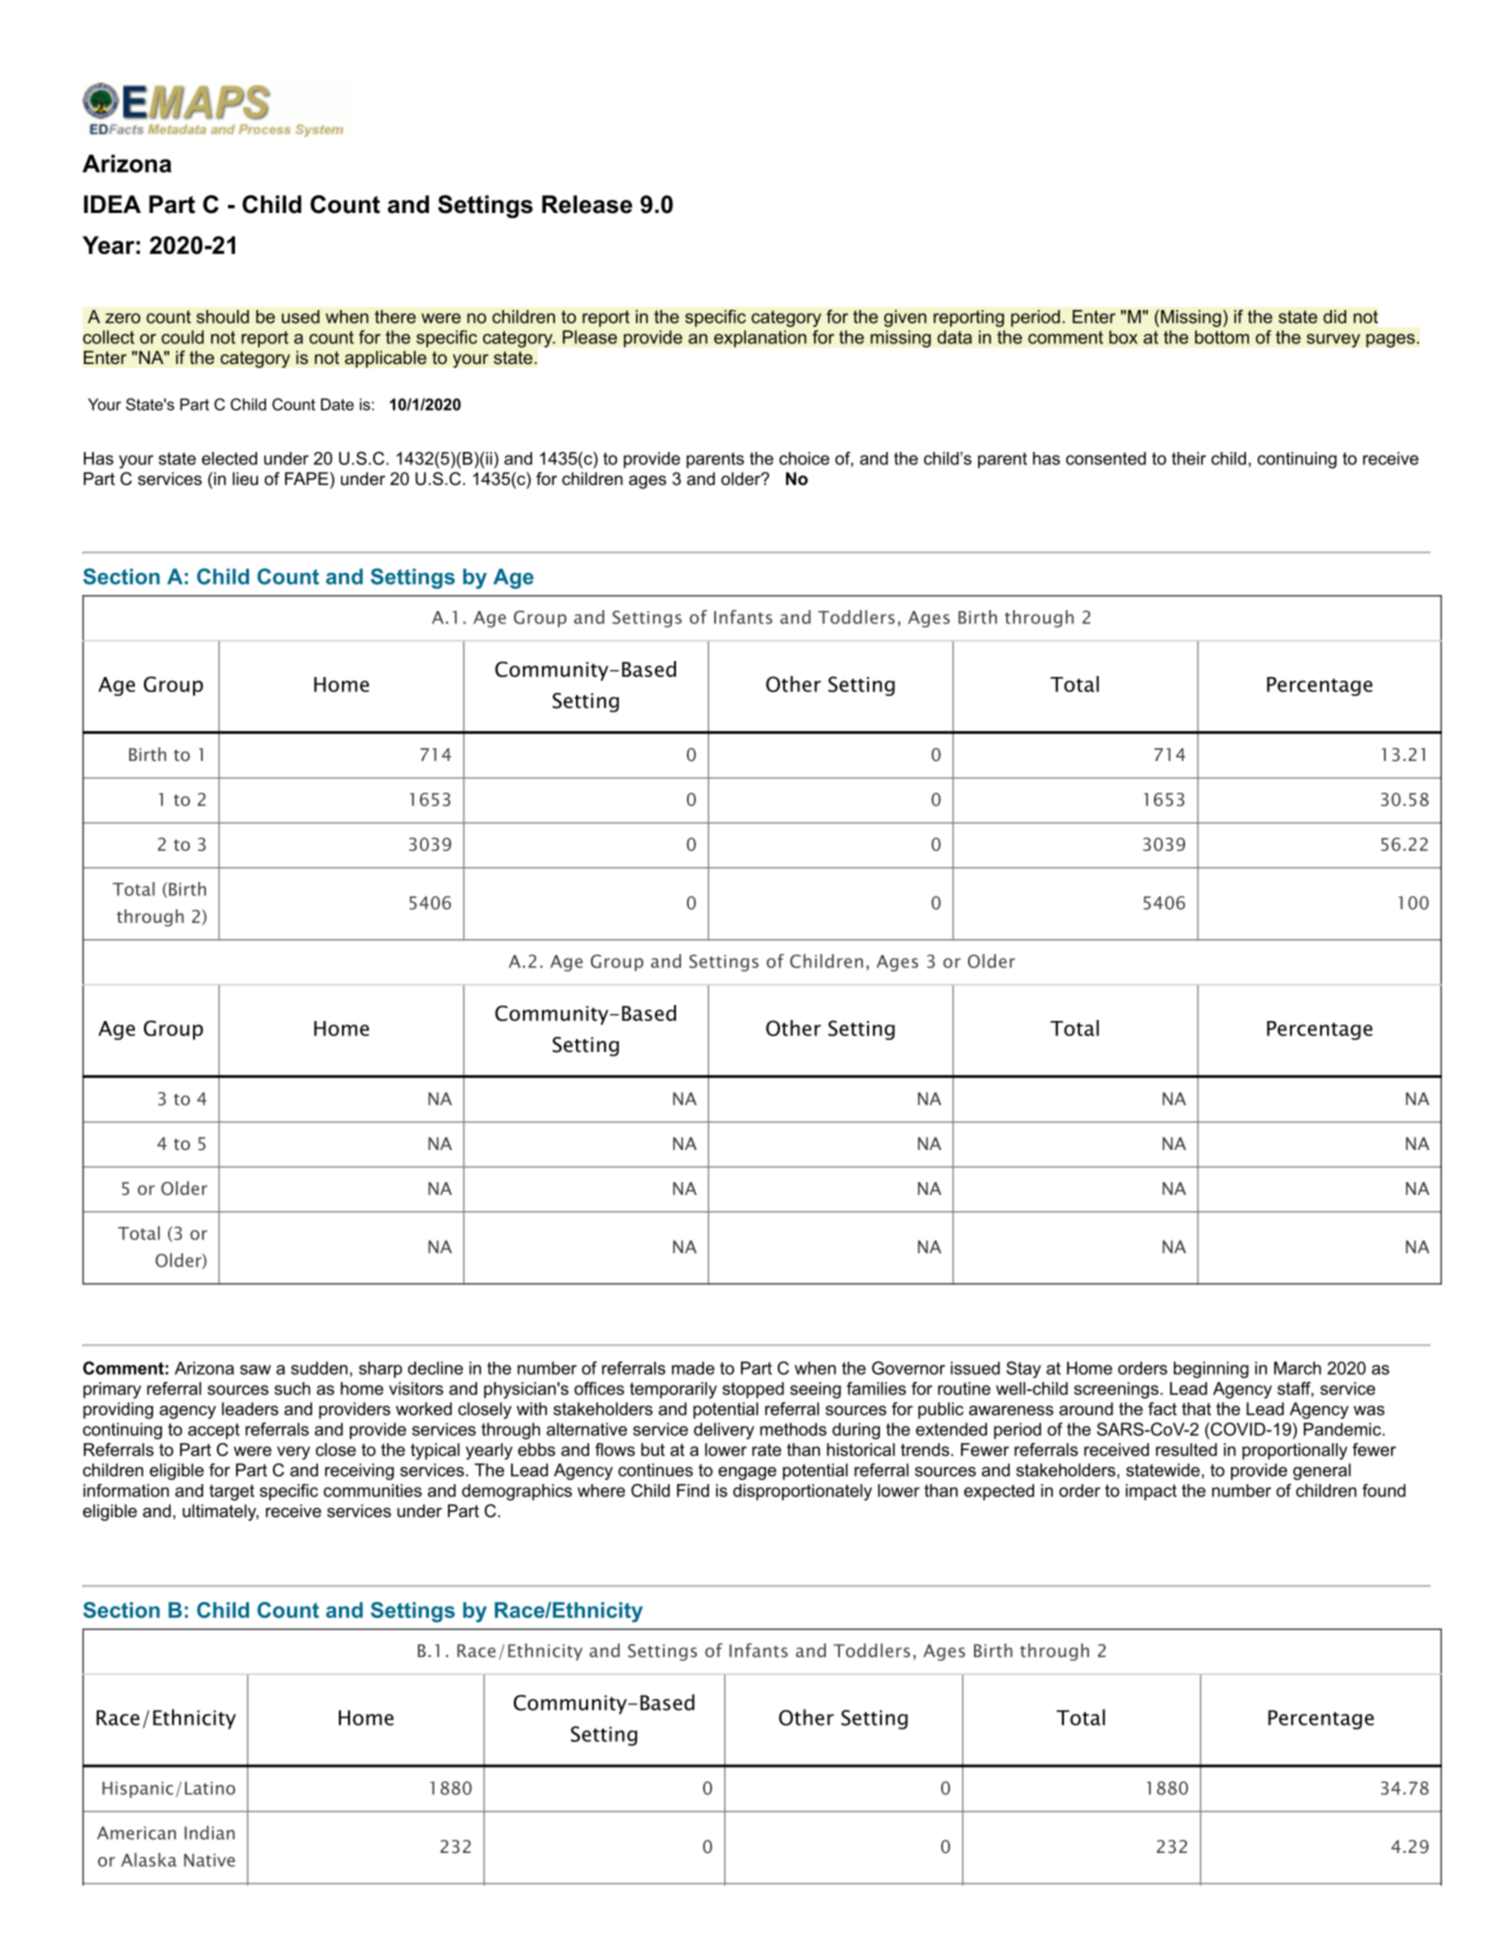  I want to click on made, so click(693, 1368).
